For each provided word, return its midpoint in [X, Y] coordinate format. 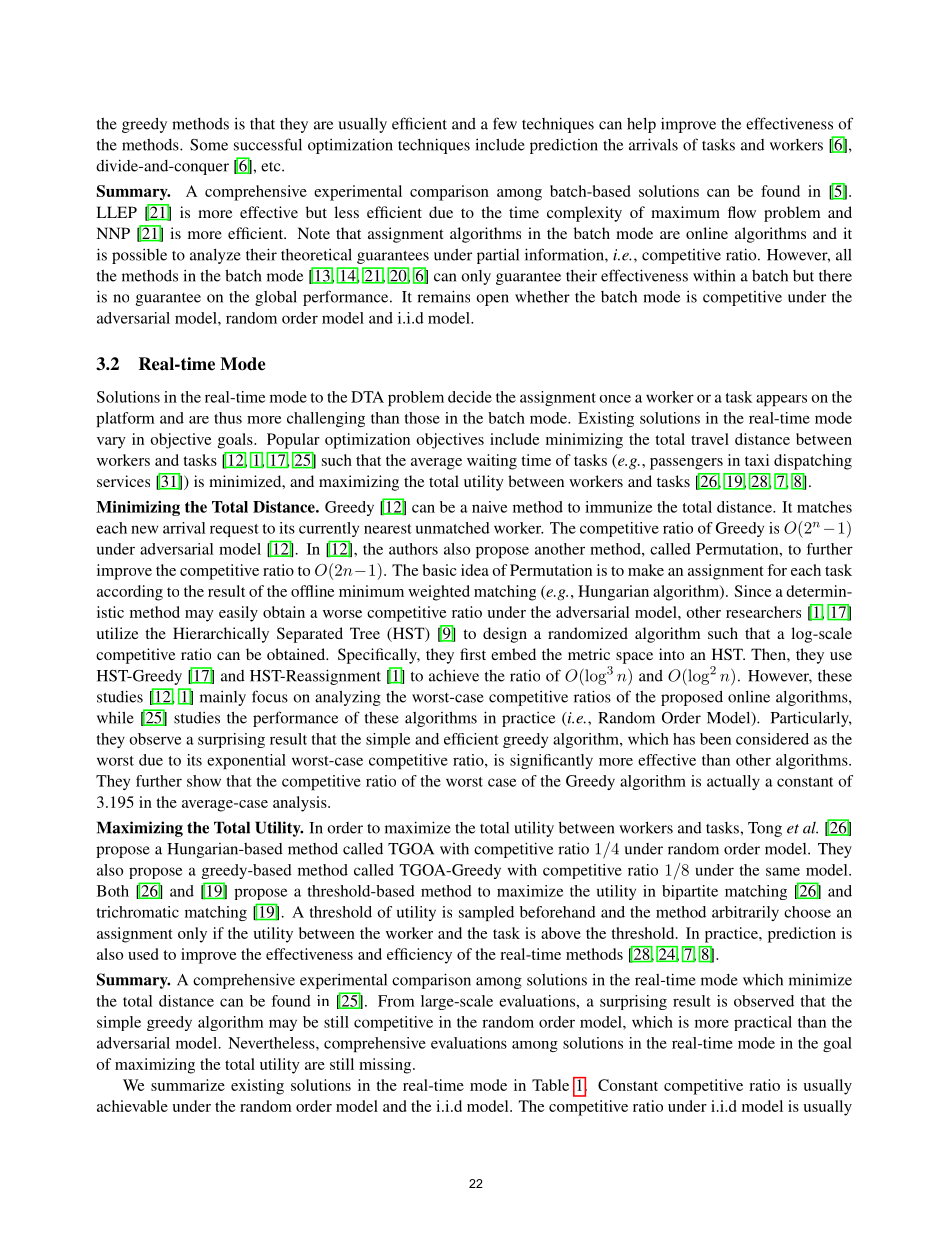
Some [209, 145]
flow [742, 212]
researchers [763, 612]
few [505, 123]
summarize [188, 1085]
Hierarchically [221, 635]
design [505, 635]
